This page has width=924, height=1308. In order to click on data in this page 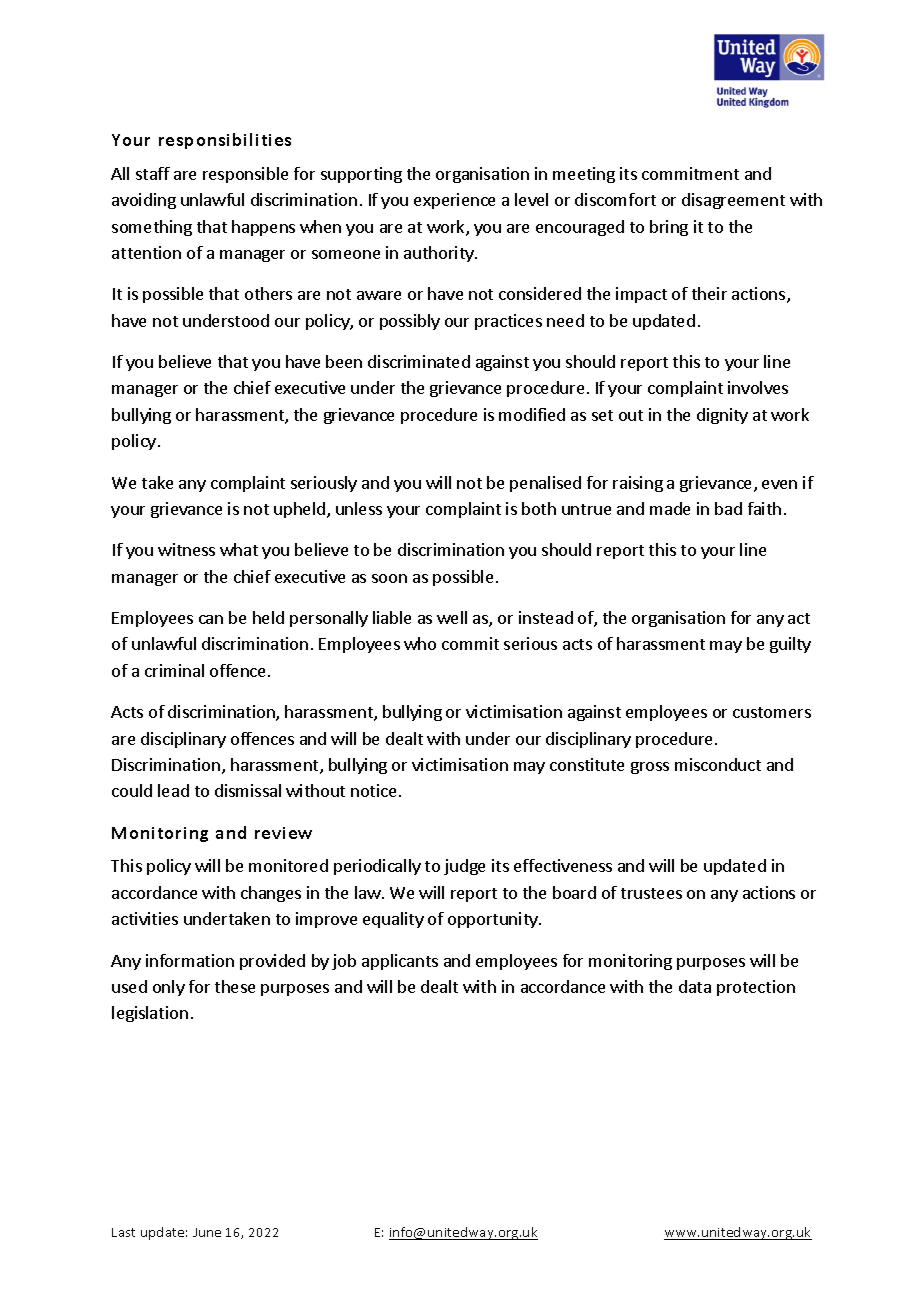, I will do `click(695, 986)`.
